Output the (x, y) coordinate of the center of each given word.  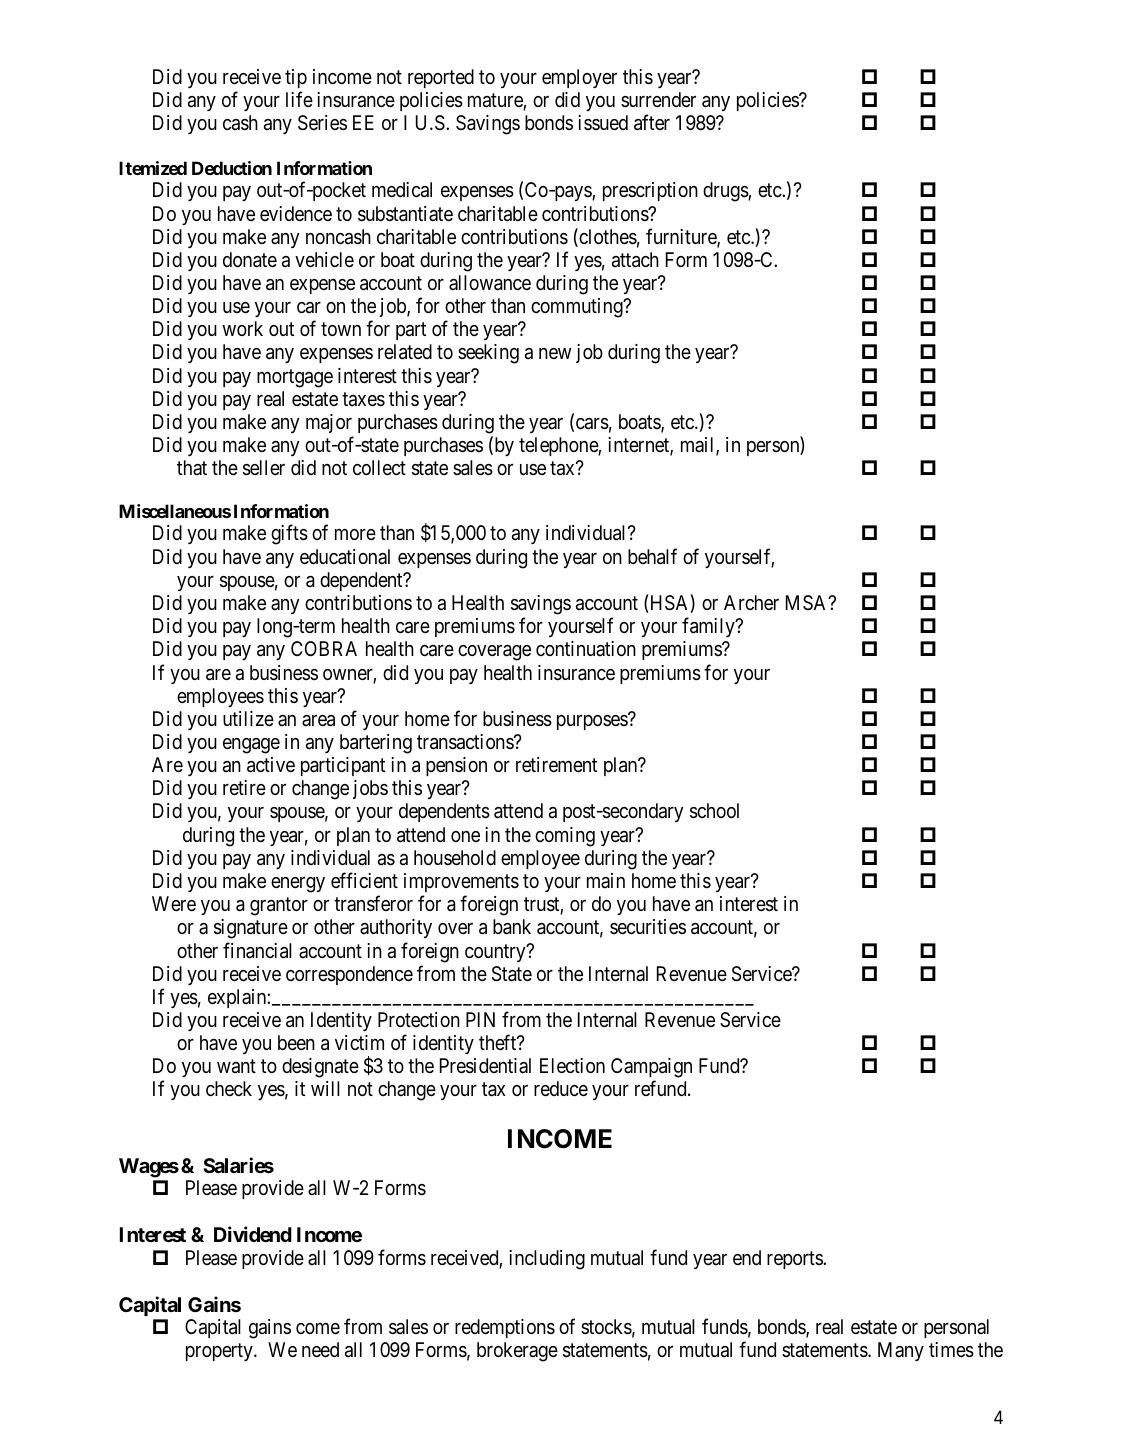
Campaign (651, 1069)
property (220, 1352)
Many (901, 1351)
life (299, 99)
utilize (248, 718)
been (296, 1042)
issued (603, 122)
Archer (751, 602)
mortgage (295, 378)
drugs (726, 192)
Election (572, 1065)
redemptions (505, 1328)
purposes (592, 722)
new (555, 353)
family (709, 627)
